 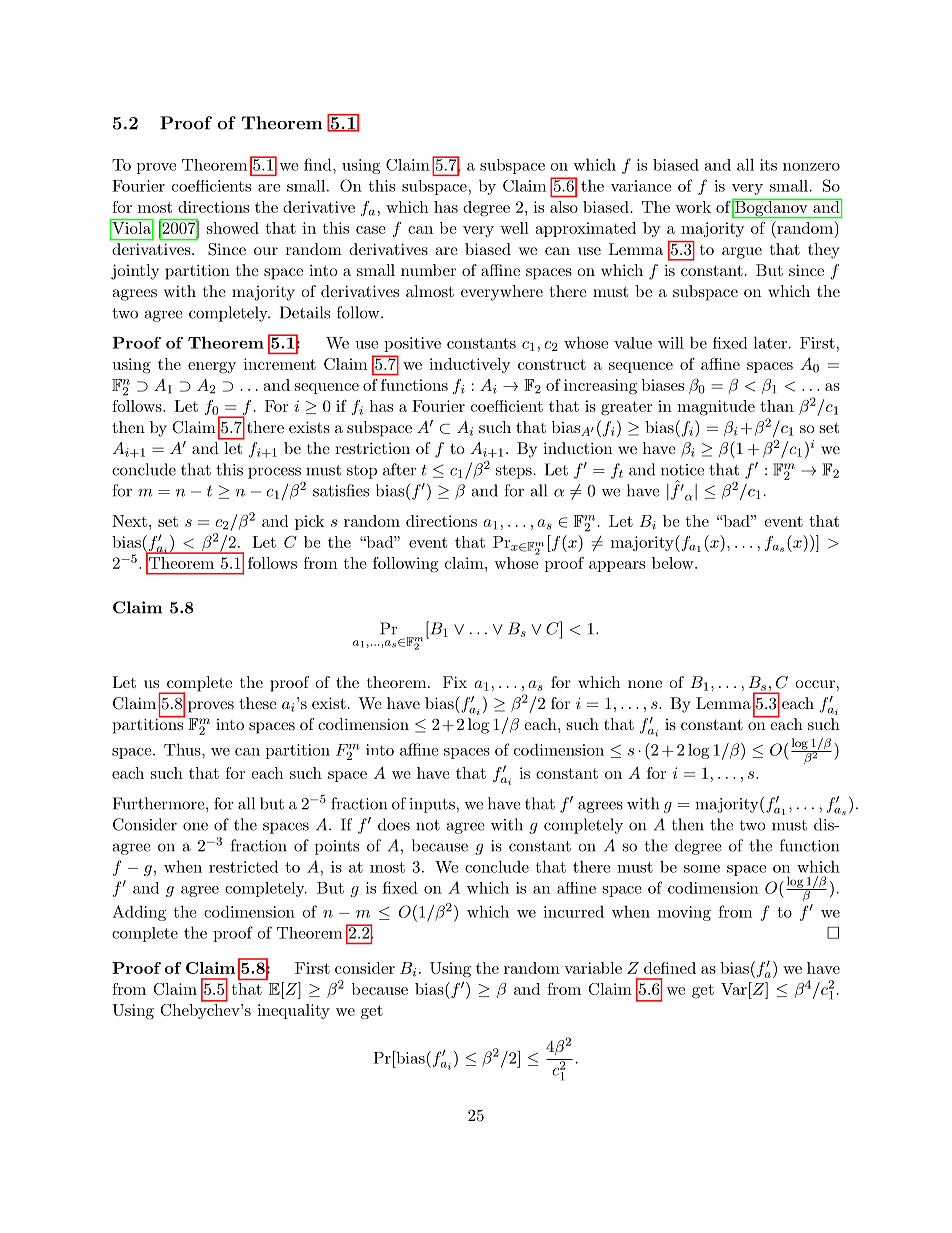 I want to click on appears, so click(x=617, y=566).
